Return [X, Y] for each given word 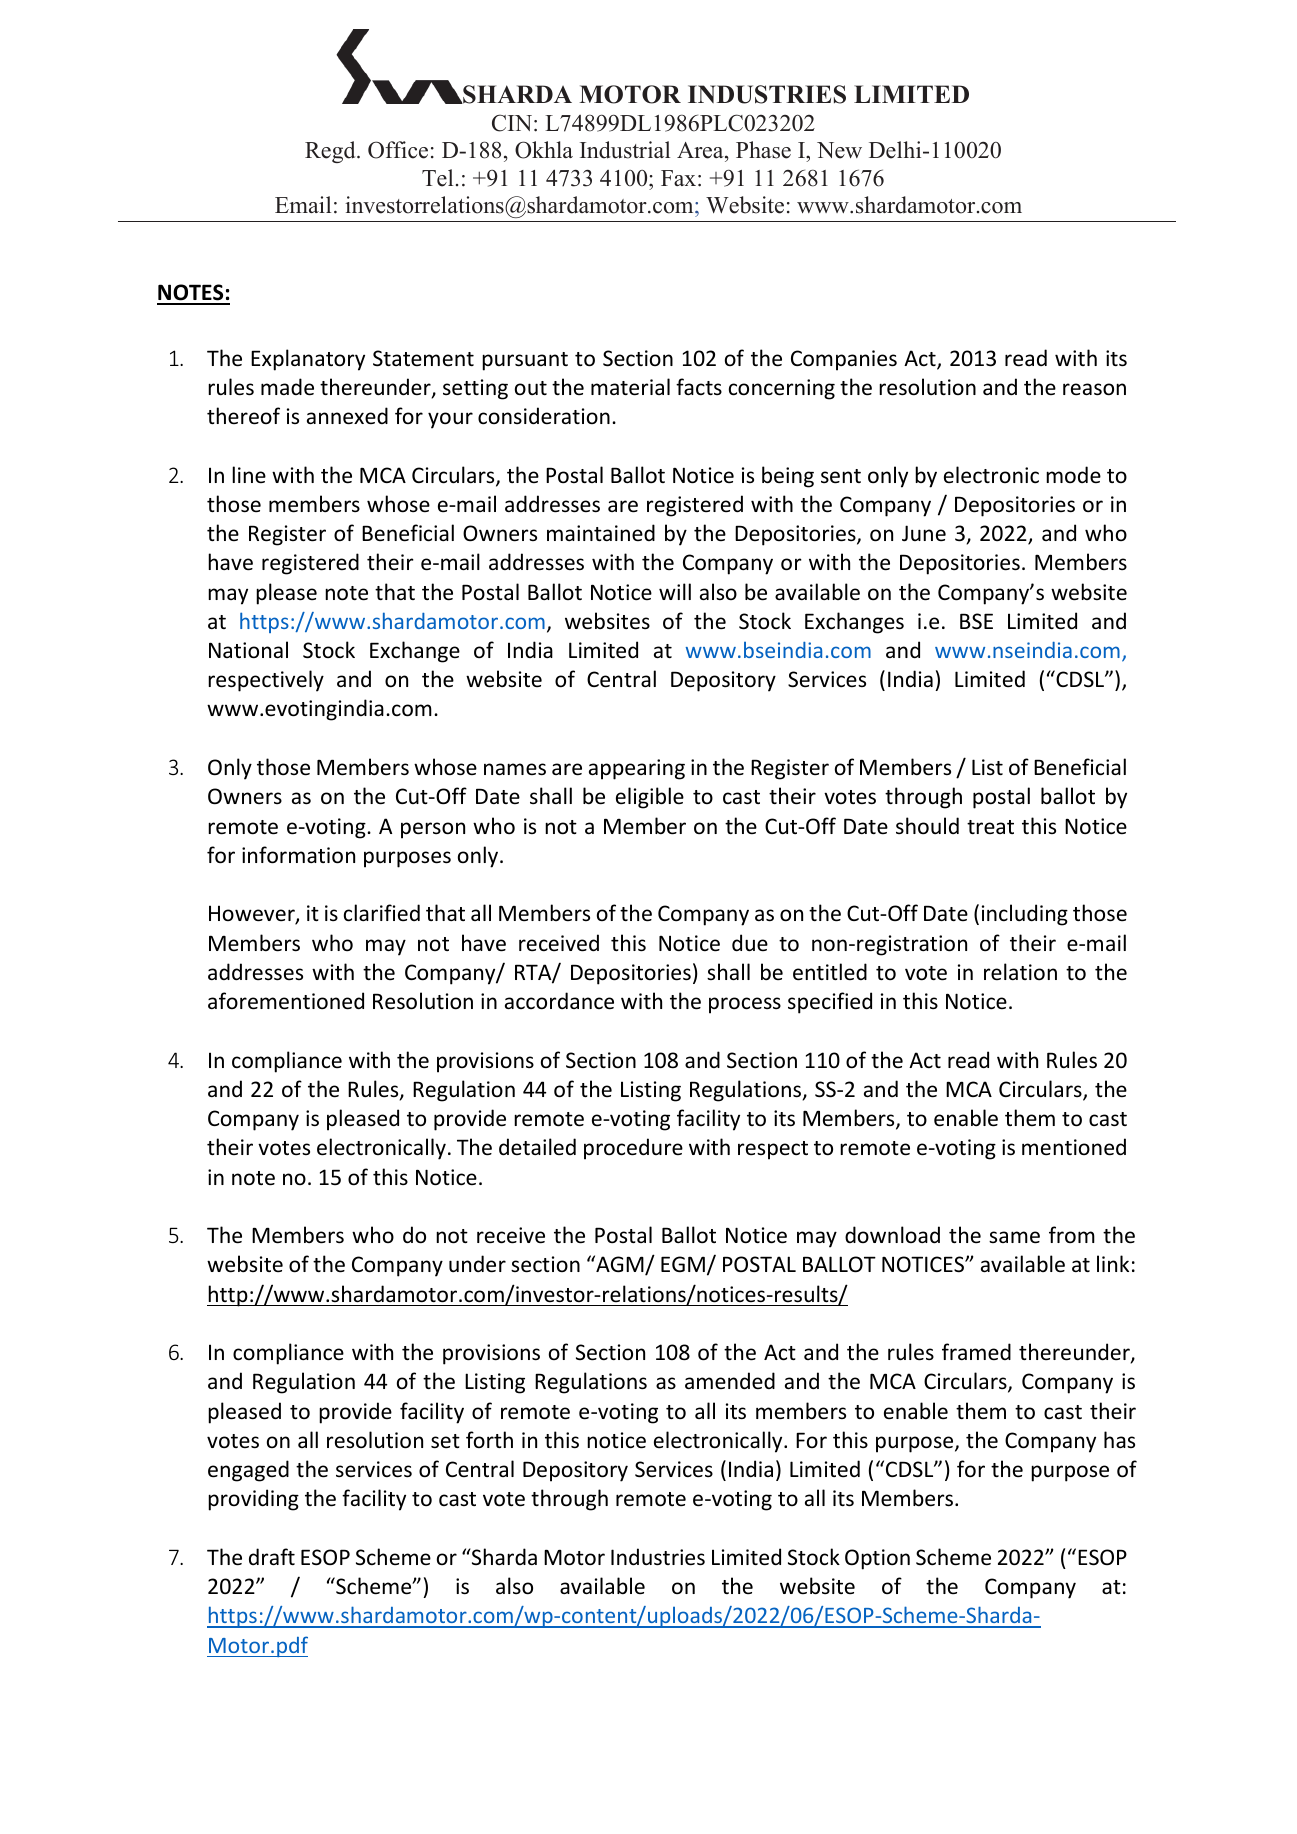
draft [272, 1556]
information [298, 855]
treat [990, 827]
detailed [537, 1146]
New [839, 150]
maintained [601, 532]
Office [398, 150]
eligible [650, 798]
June [924, 533]
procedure [633, 1149]
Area [701, 150]
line [249, 474]
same [1014, 1237]
